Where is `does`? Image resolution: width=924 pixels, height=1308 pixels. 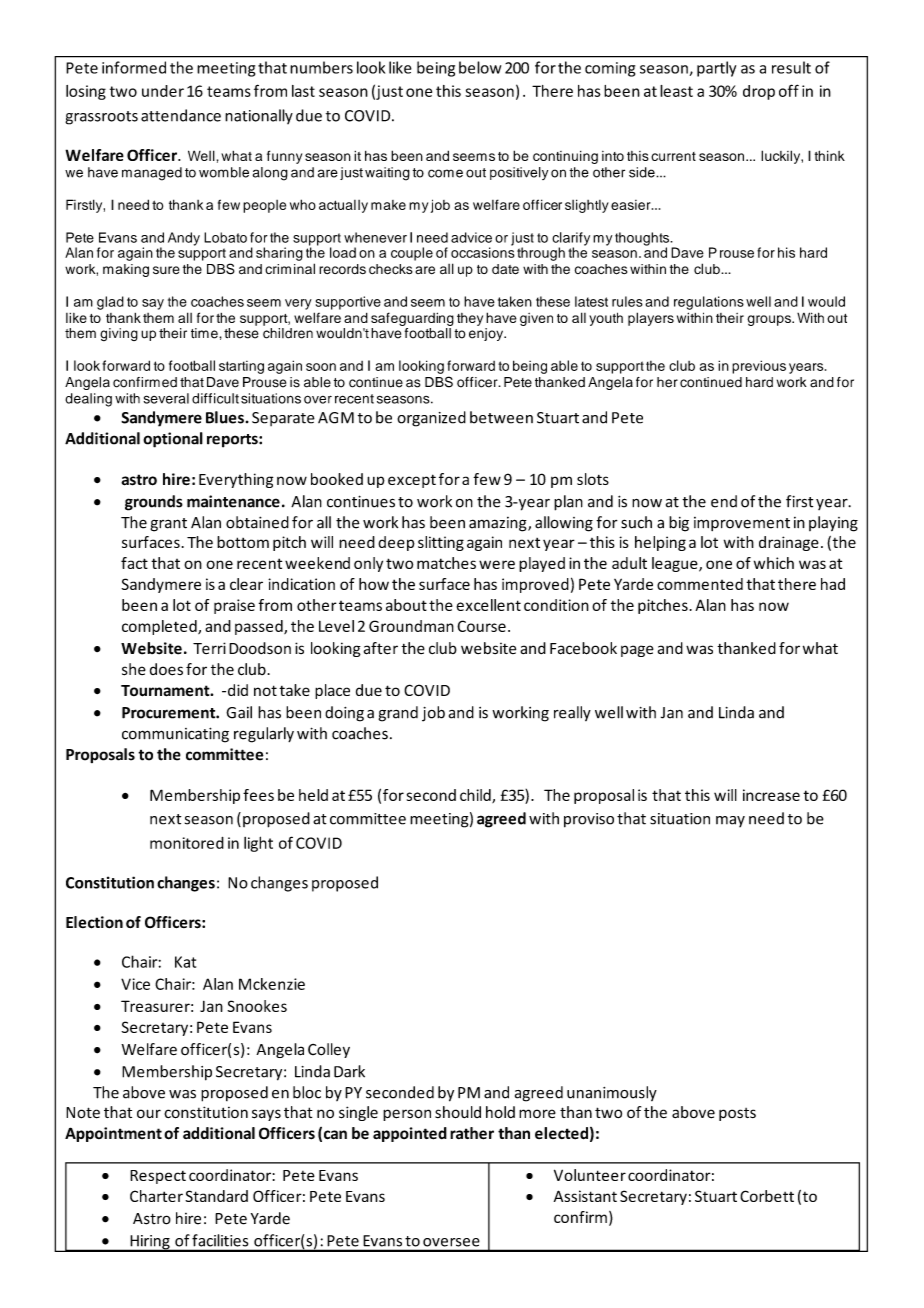 does is located at coordinates (166, 669).
